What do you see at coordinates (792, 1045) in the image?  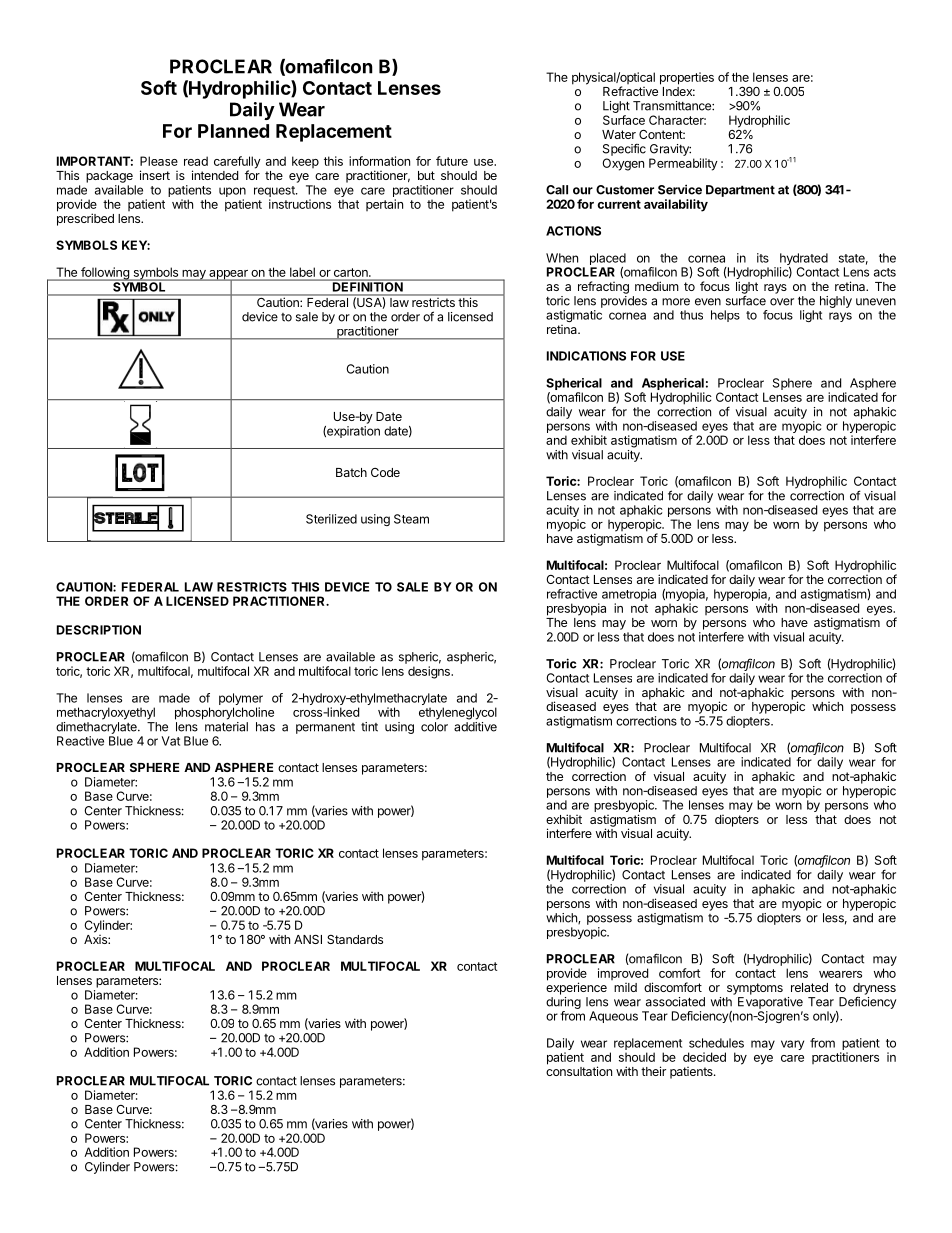 I see `vary` at bounding box center [792, 1045].
